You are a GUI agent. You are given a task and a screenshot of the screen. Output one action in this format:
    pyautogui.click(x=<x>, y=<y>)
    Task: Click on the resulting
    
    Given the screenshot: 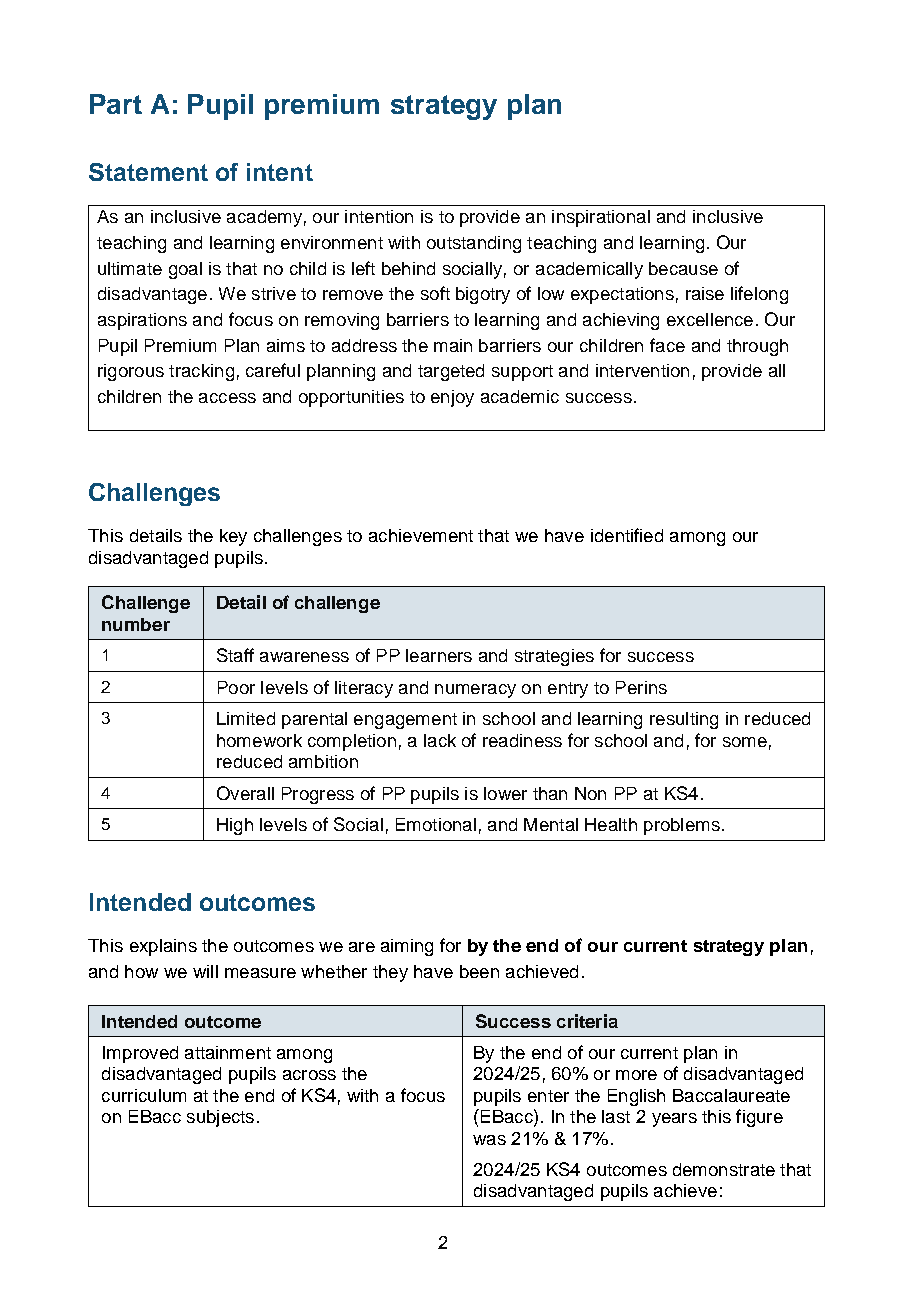 What is the action you would take?
    pyautogui.click(x=684, y=720)
